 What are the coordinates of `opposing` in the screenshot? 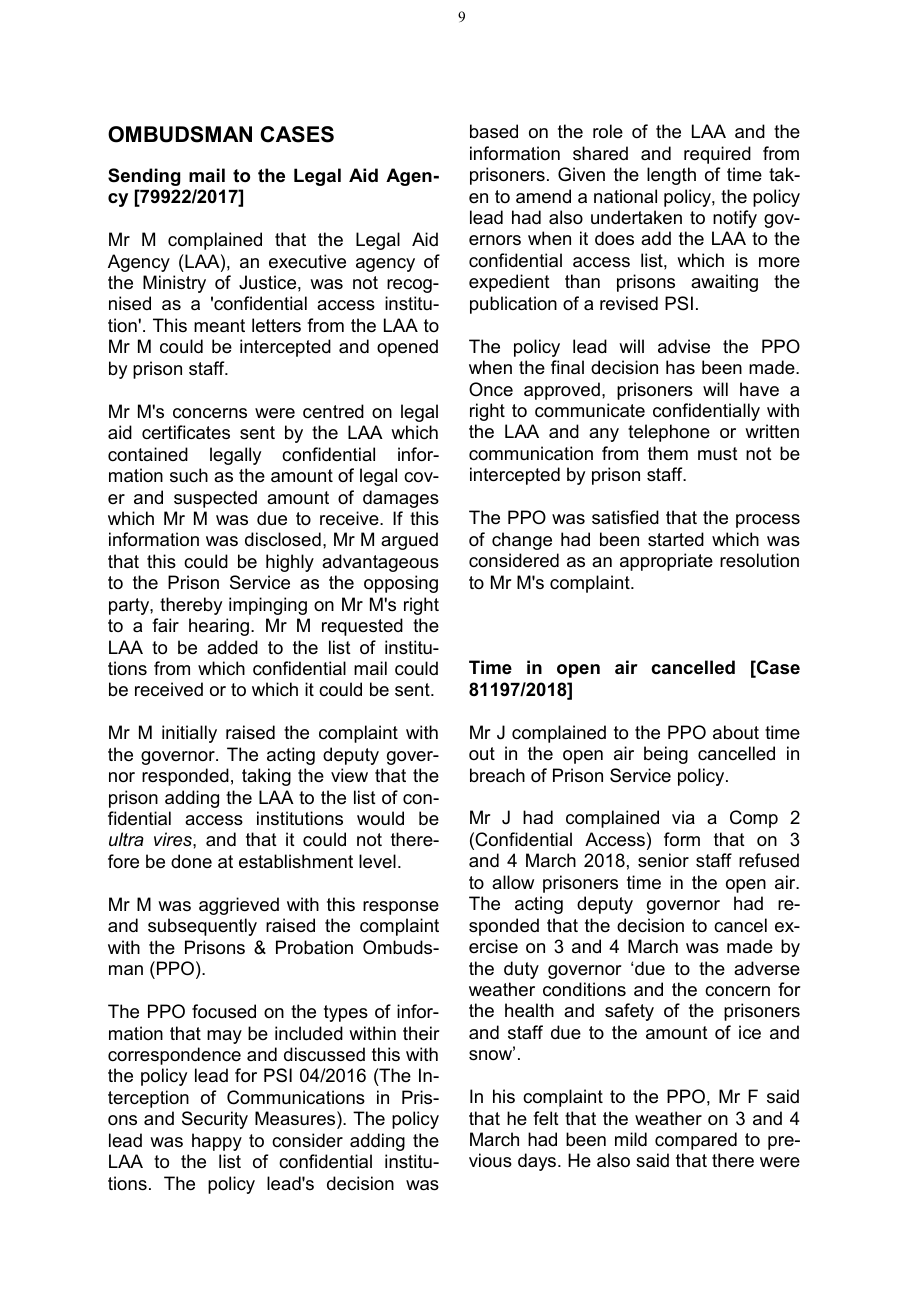 It's located at (401, 584).
